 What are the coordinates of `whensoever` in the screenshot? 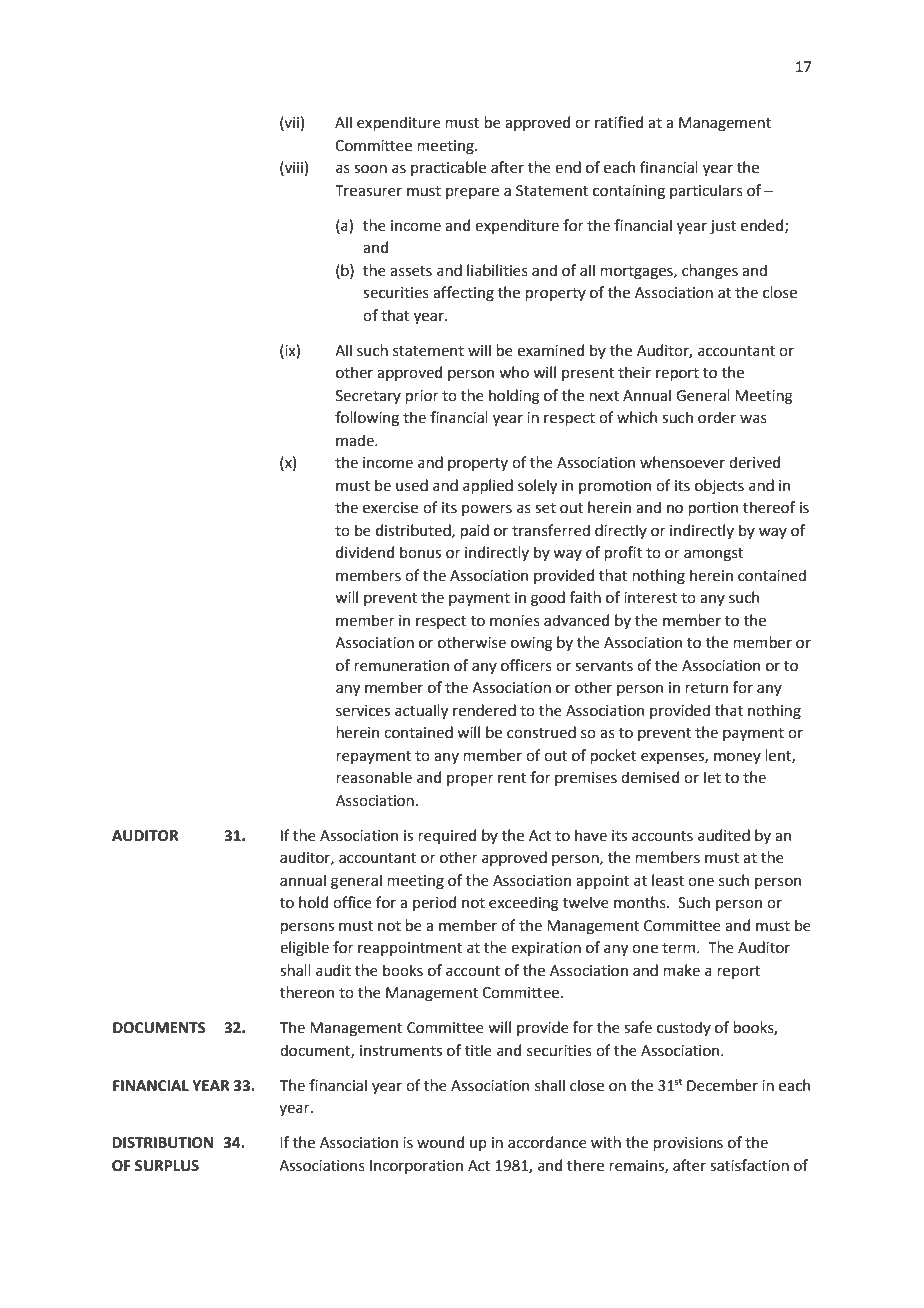 It's located at (682, 462).
